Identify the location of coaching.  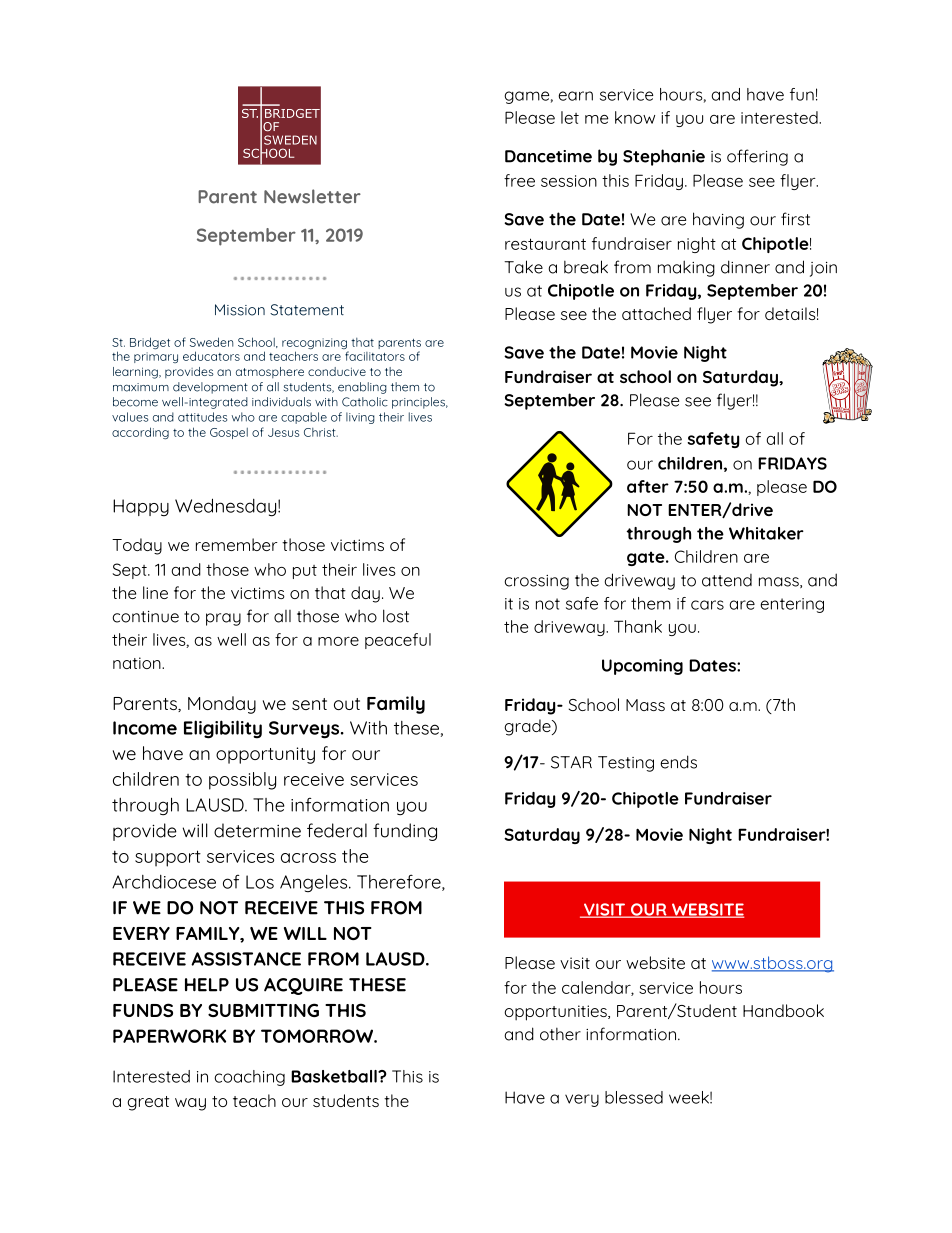
(249, 1078).
